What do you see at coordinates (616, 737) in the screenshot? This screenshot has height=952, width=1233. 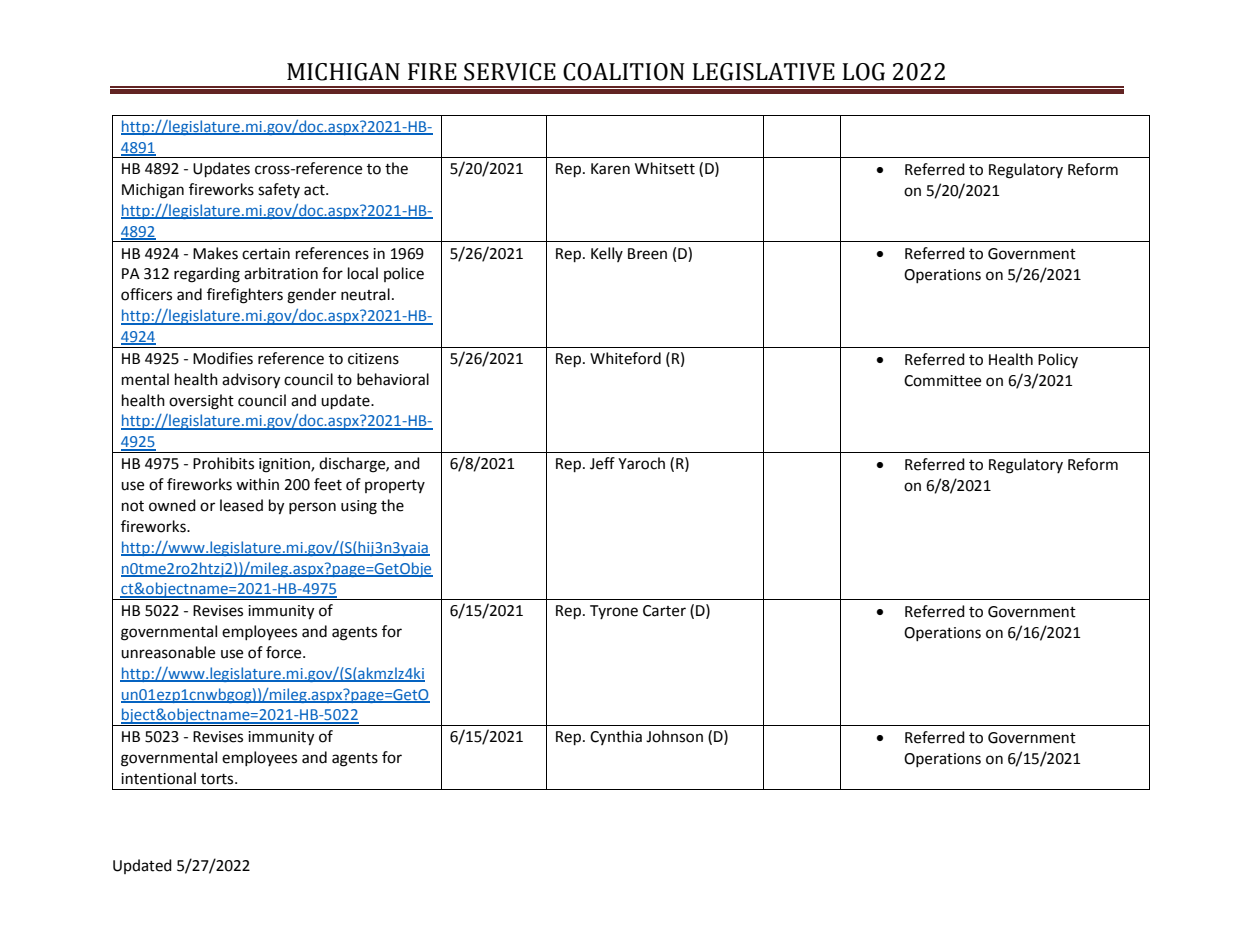 I see `Cynthia` at bounding box center [616, 737].
